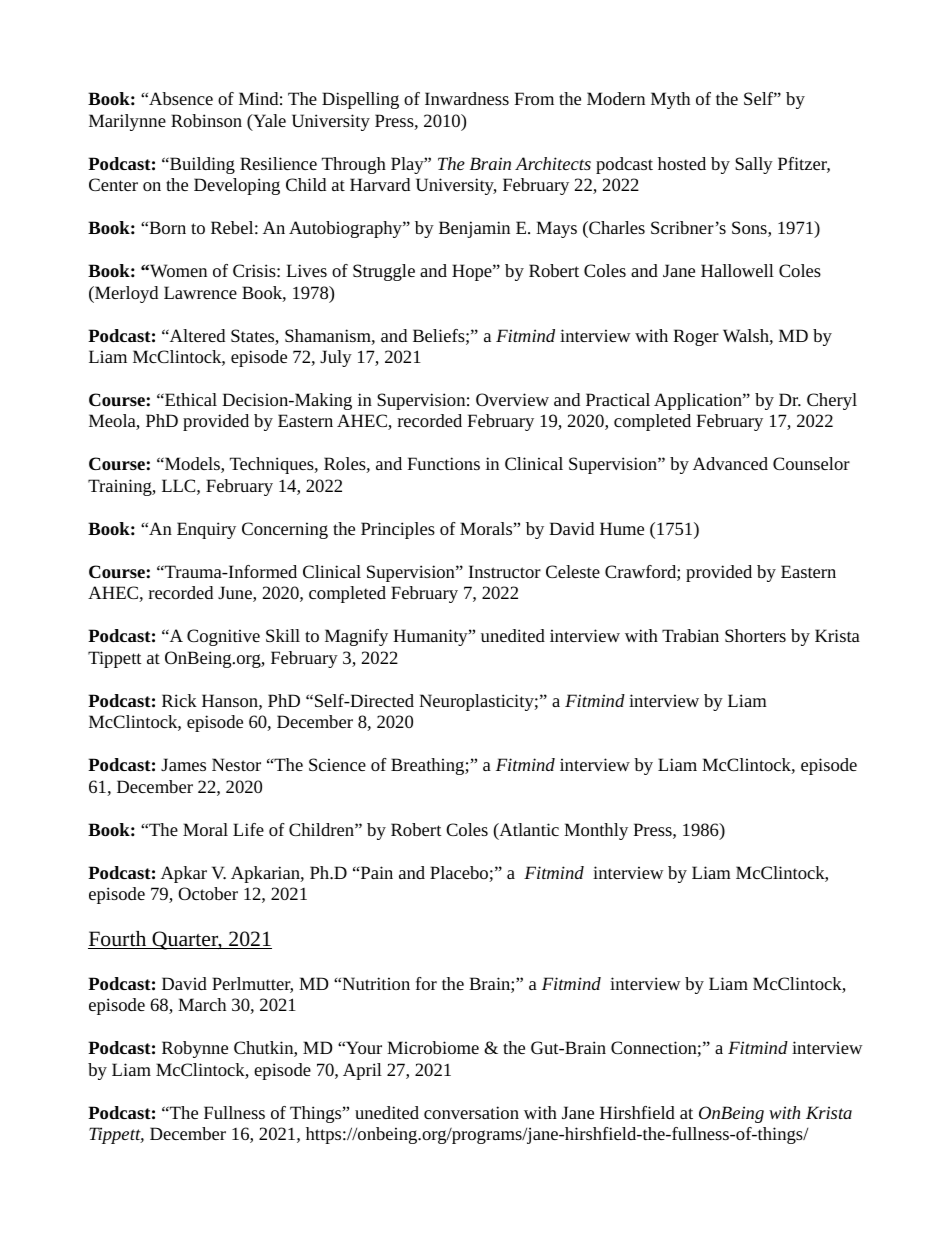  Describe the element at coordinates (206, 120) in the screenshot. I see `Robinson` at that location.
